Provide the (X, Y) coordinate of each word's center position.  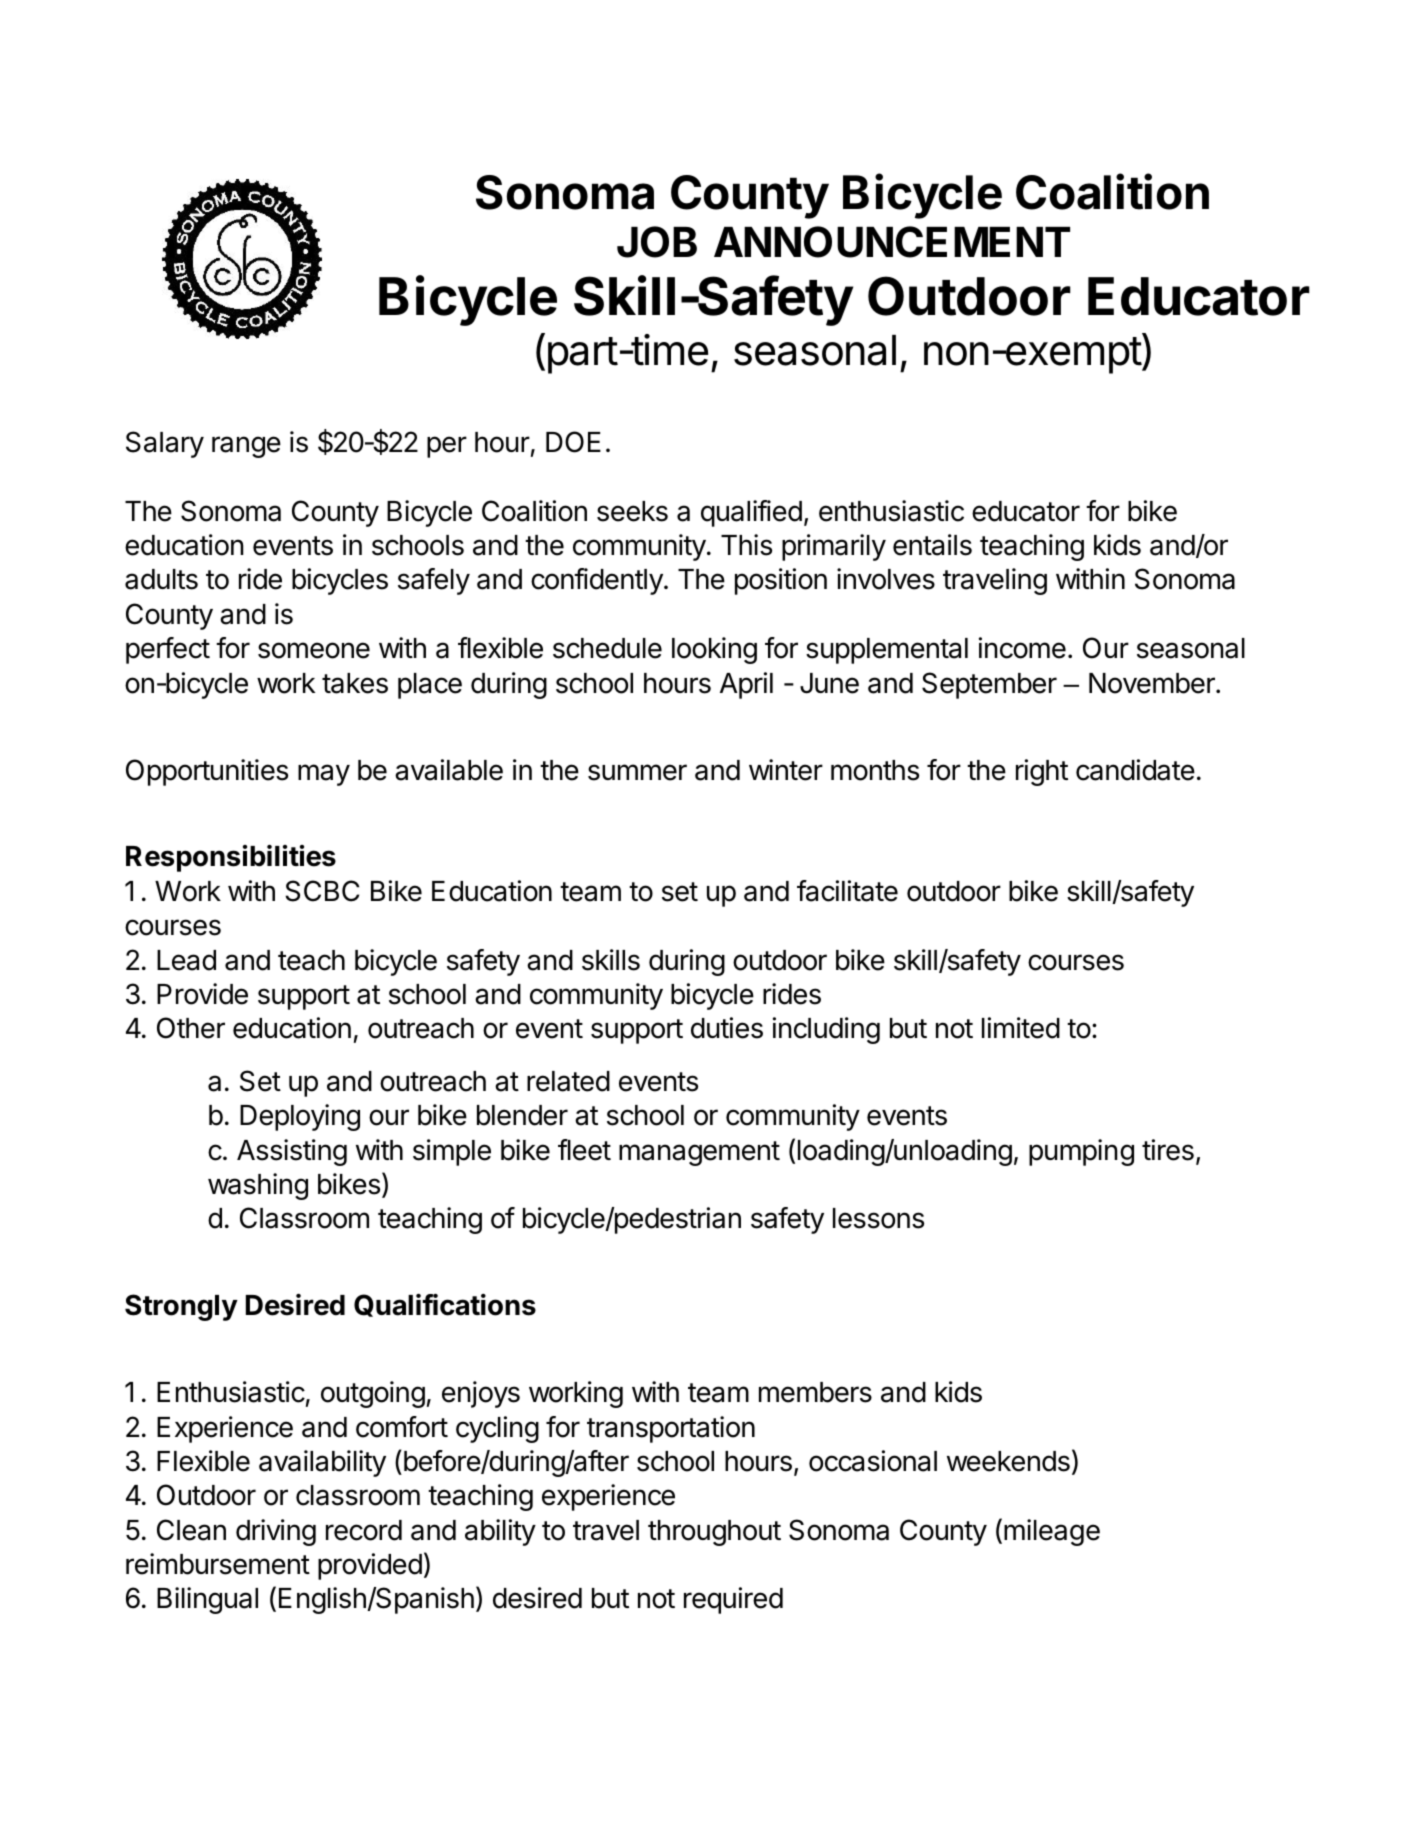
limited (1021, 1028)
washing (258, 1186)
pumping (1081, 1152)
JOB (657, 242)
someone (314, 650)
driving (276, 1532)
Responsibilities (231, 858)
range (246, 447)
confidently (598, 581)
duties (727, 1028)
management (699, 1153)
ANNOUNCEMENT (892, 242)
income (1022, 648)
